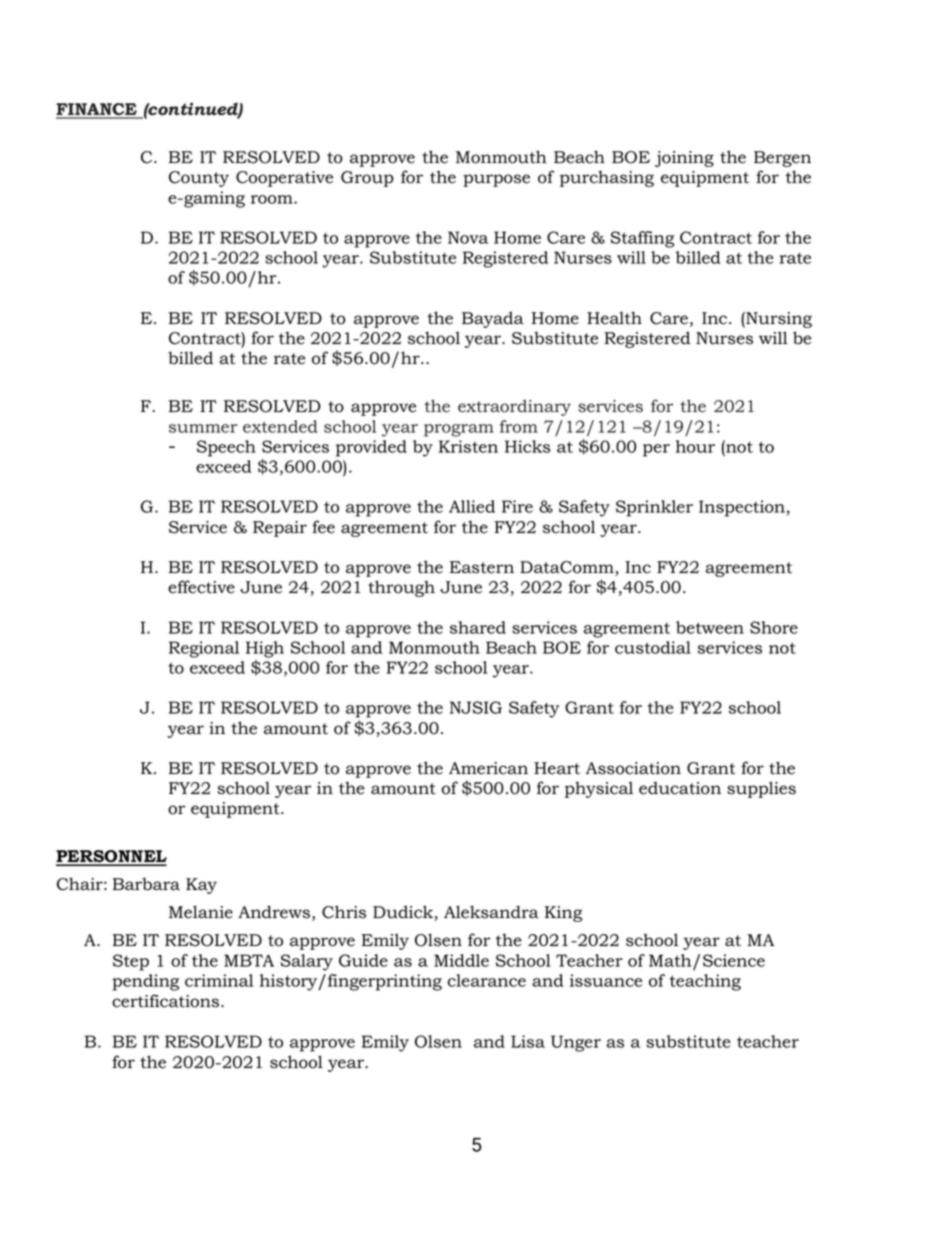 The image size is (952, 1233). Describe the element at coordinates (705, 982) in the image. I see `teaching` at that location.
